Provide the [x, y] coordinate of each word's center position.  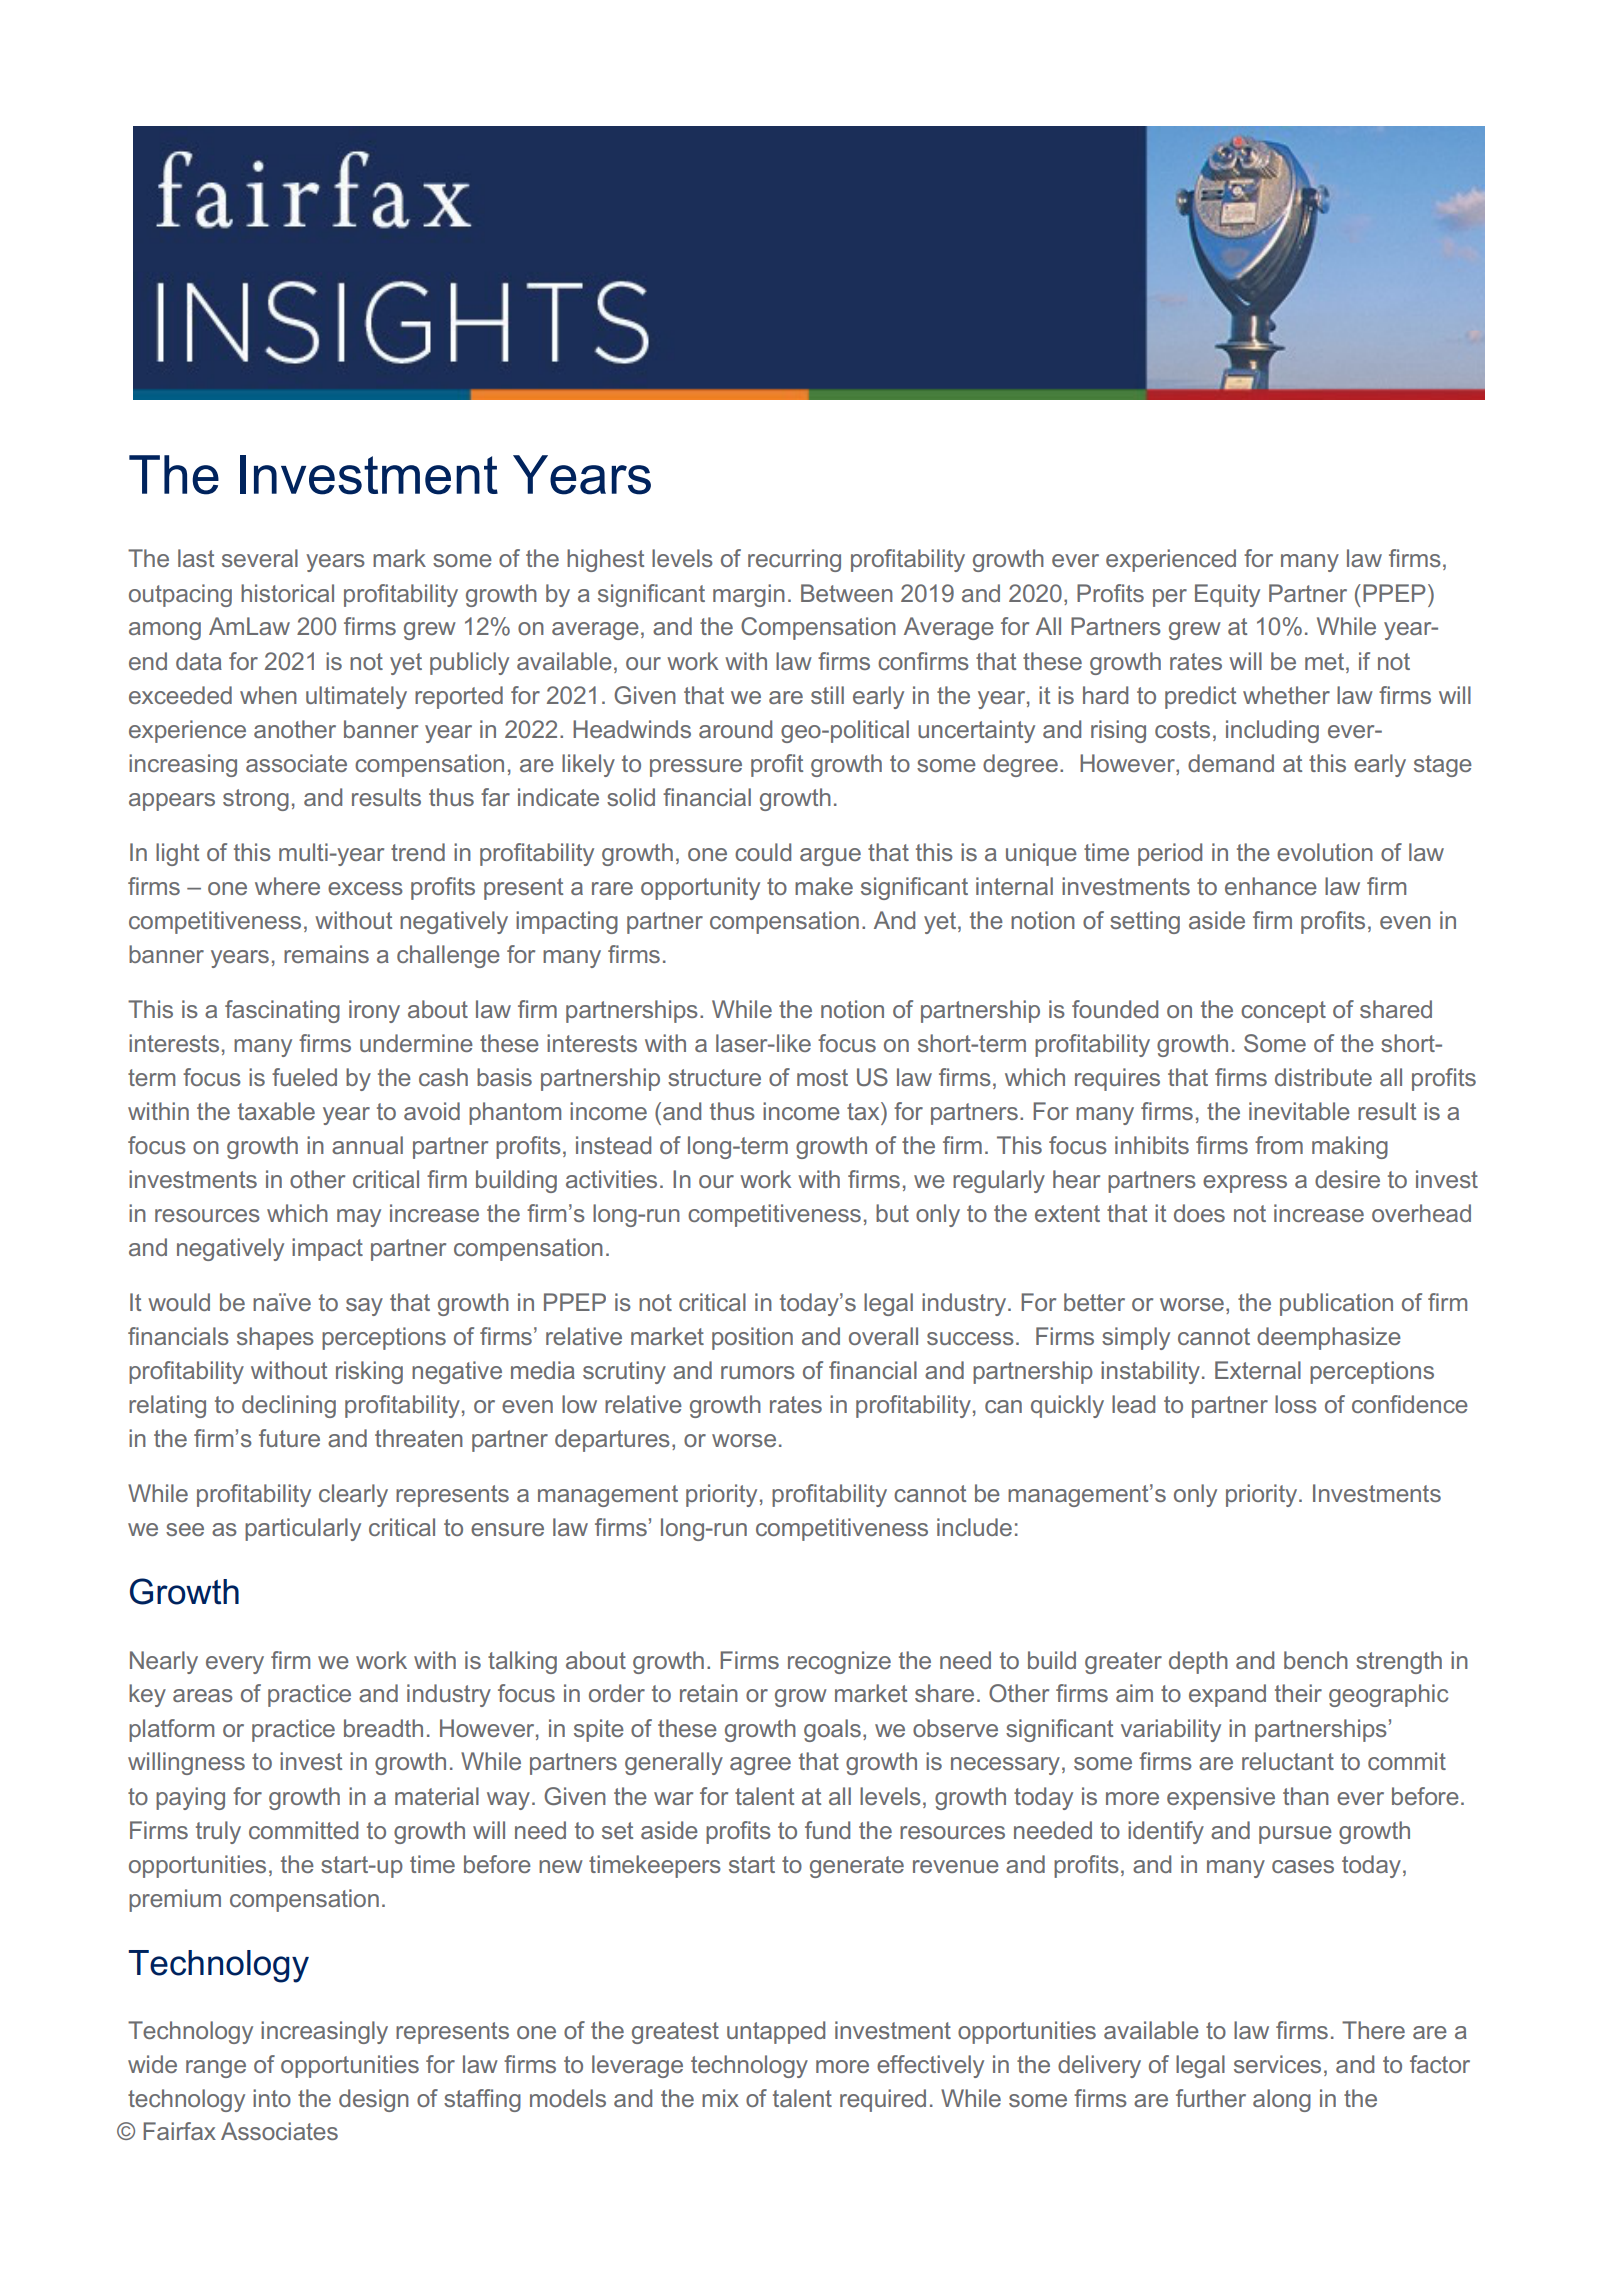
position [752, 1338]
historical [287, 593]
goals [832, 1730]
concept [1283, 1012]
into [272, 2098]
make [824, 886]
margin [749, 595]
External [1258, 1370]
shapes [275, 1338]
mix [720, 2098]
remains [326, 954]
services [1277, 2064]
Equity [1227, 595]
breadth [383, 1728]
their [1298, 1693]
